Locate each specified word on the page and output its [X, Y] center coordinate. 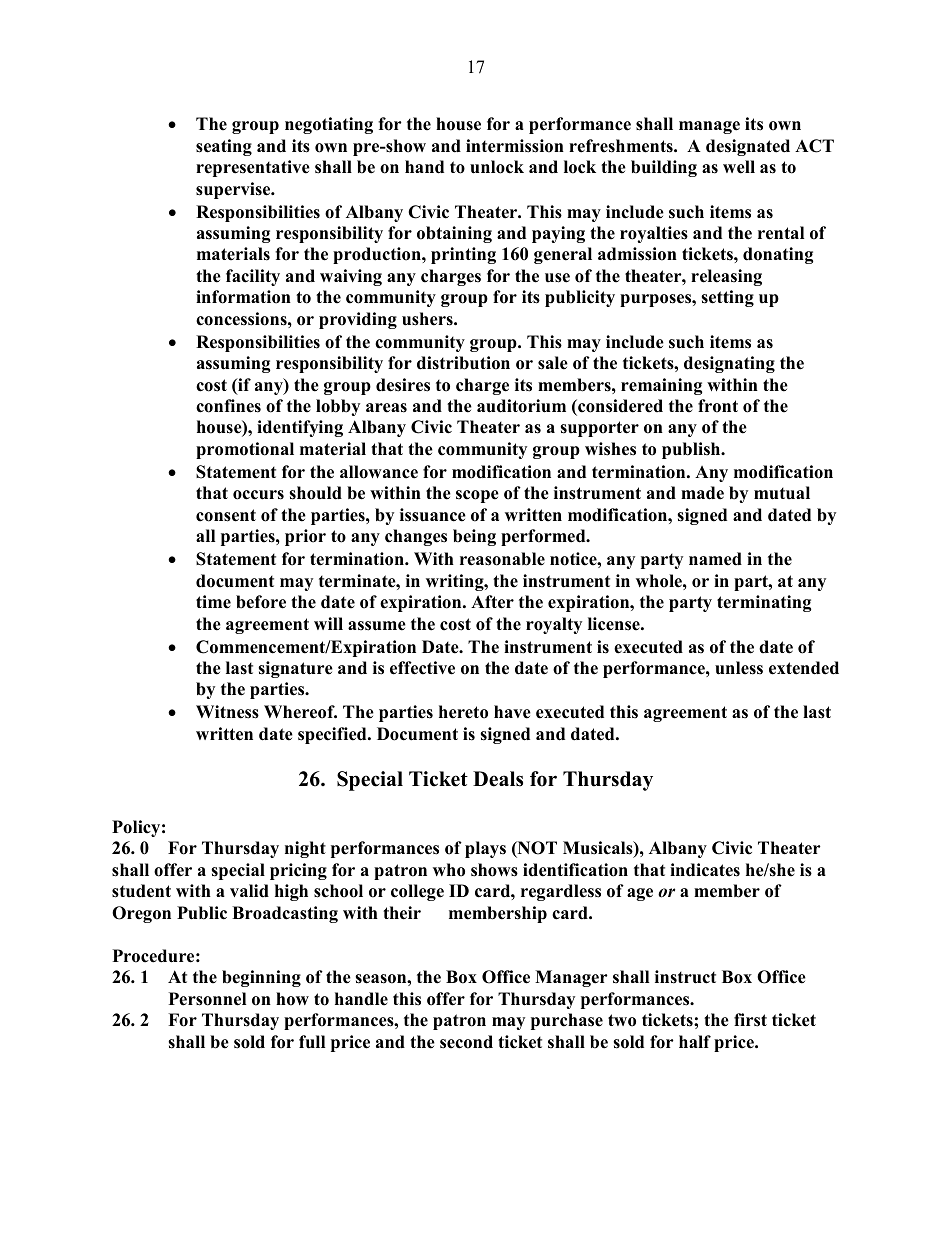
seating [224, 147]
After [492, 602]
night [305, 849]
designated [748, 147]
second [466, 1042]
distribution [463, 363]
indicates [705, 870]
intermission [515, 146]
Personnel [207, 999]
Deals [498, 779]
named [715, 559]
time [213, 602]
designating [729, 364]
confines [228, 406]
